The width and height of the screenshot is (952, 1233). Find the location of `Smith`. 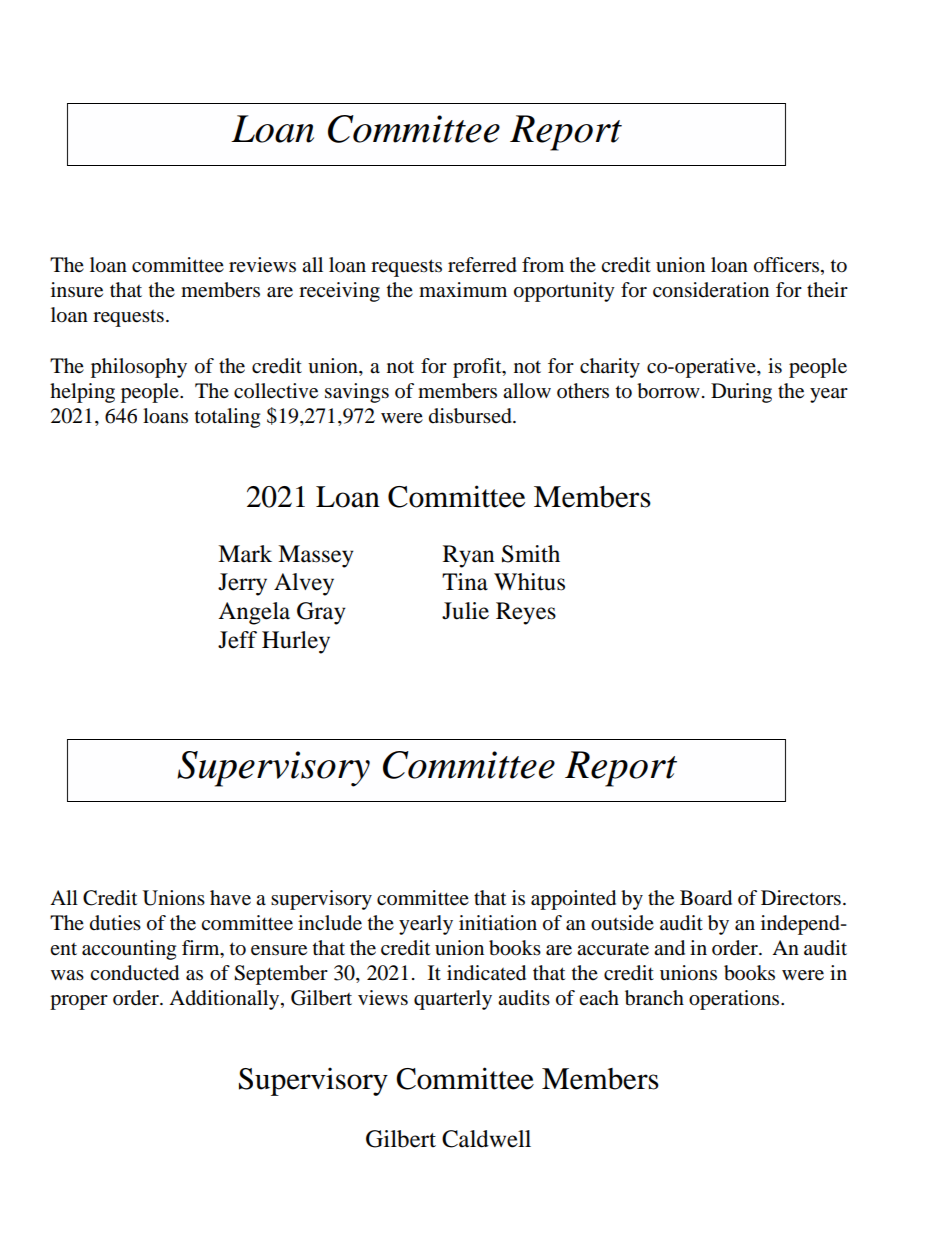

Smith is located at coordinates (531, 554).
